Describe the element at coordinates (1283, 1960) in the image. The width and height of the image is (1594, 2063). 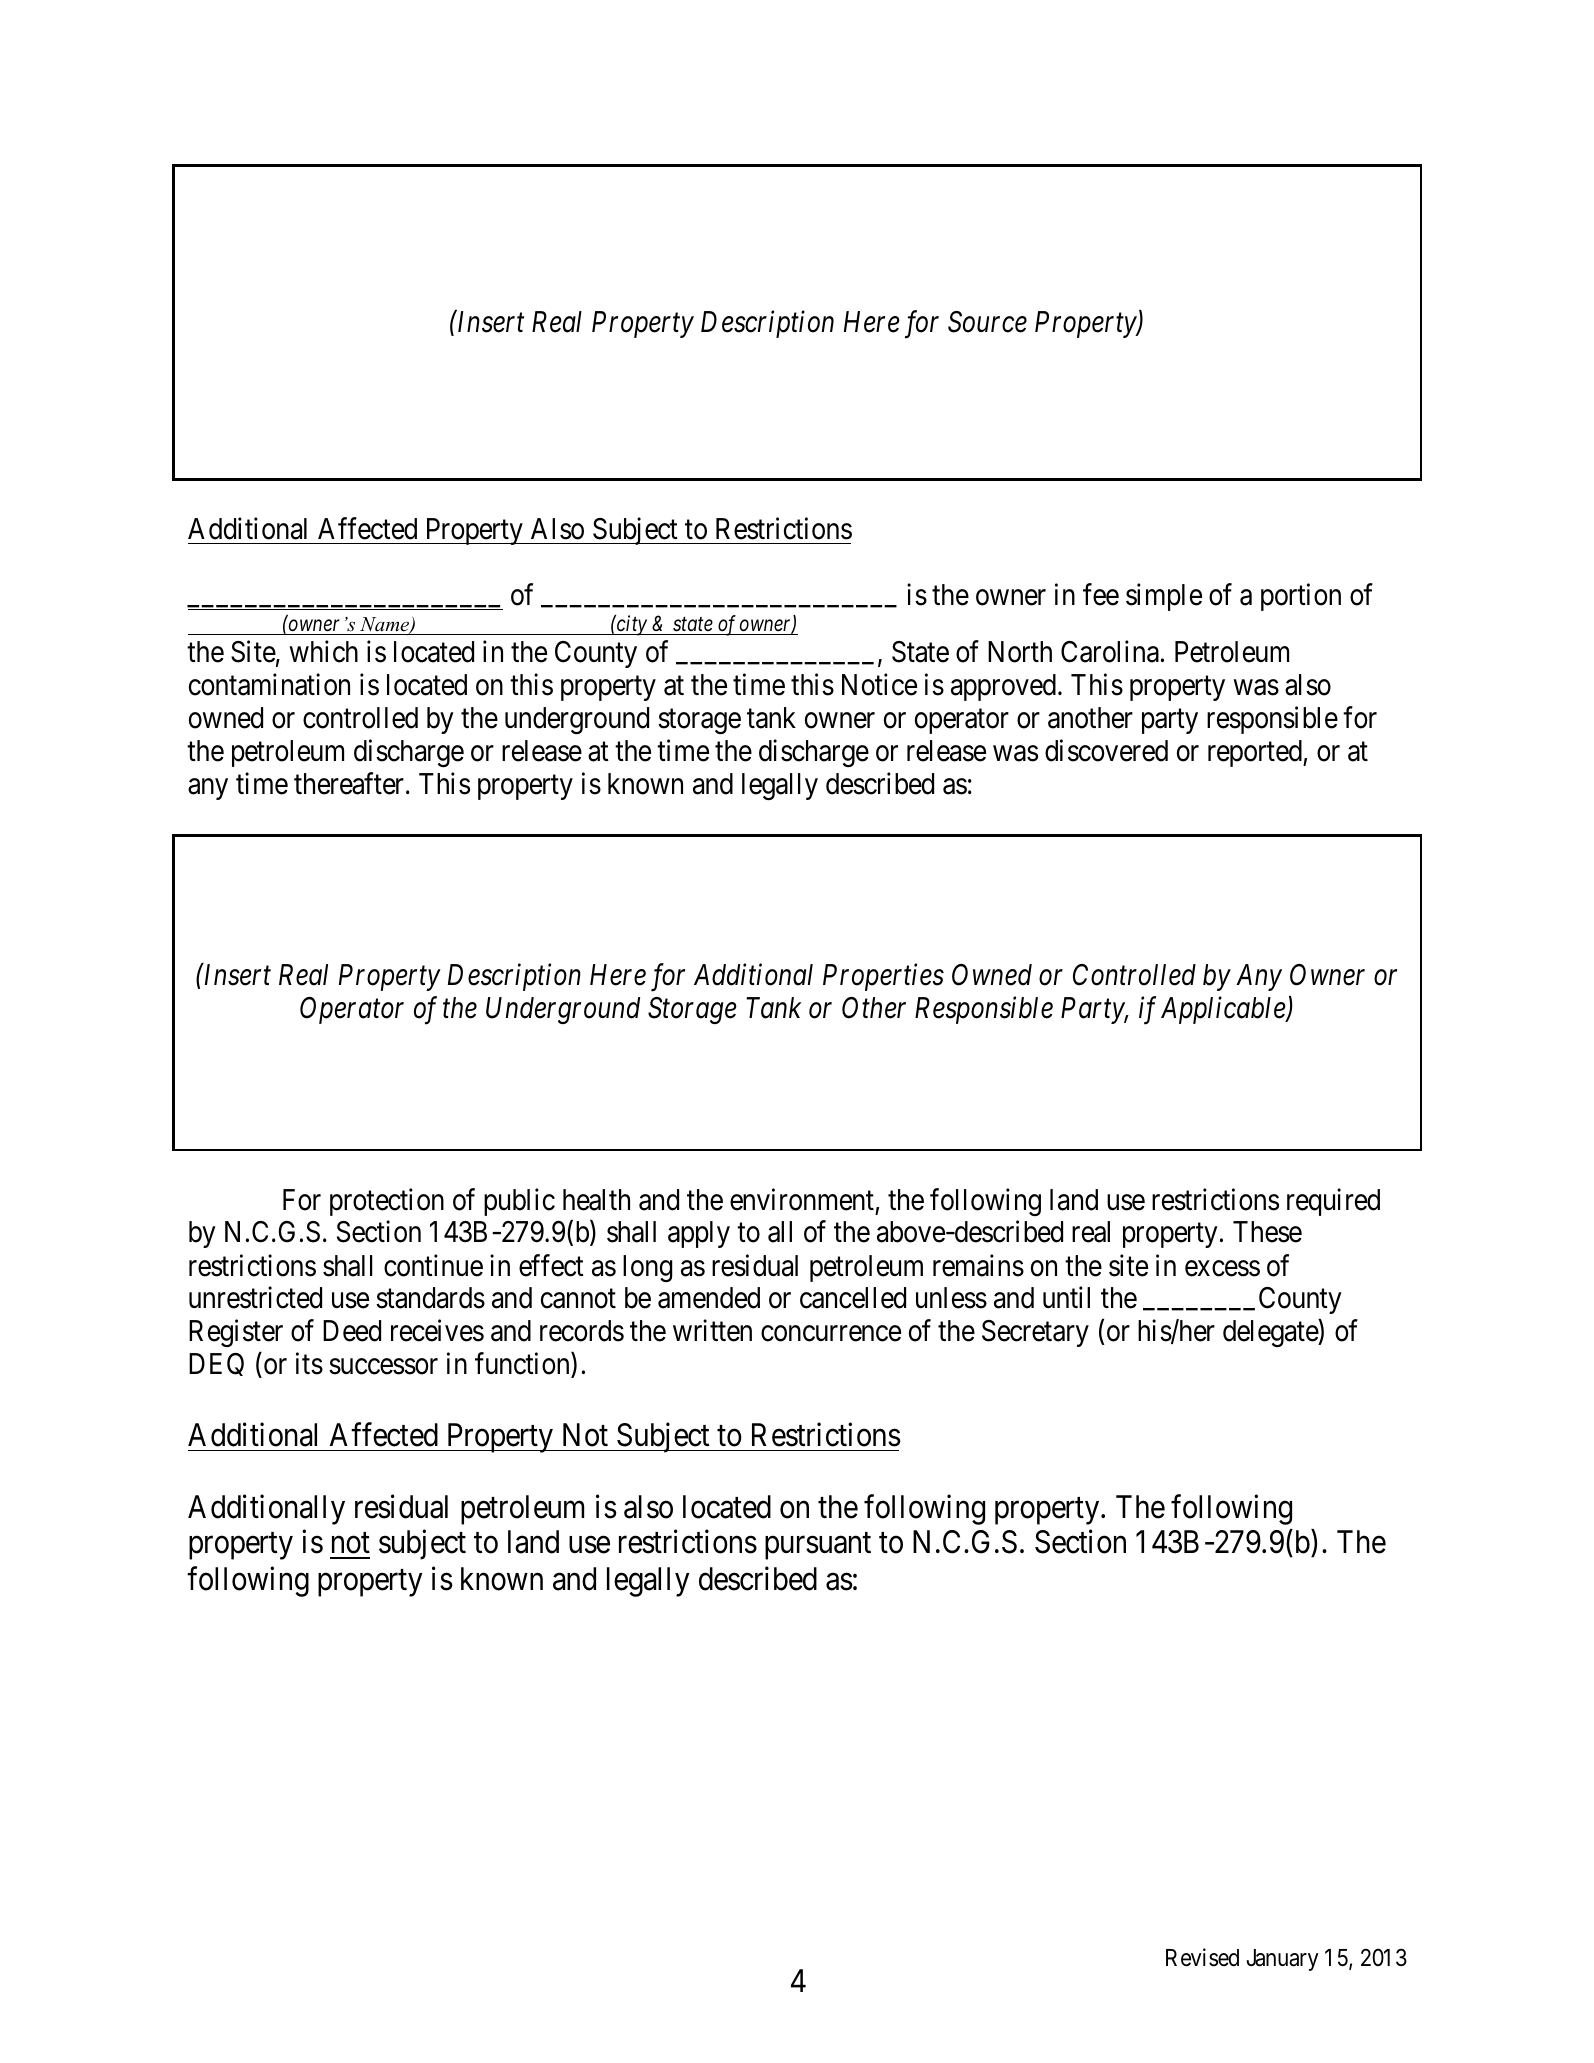
I see `January` at that location.
